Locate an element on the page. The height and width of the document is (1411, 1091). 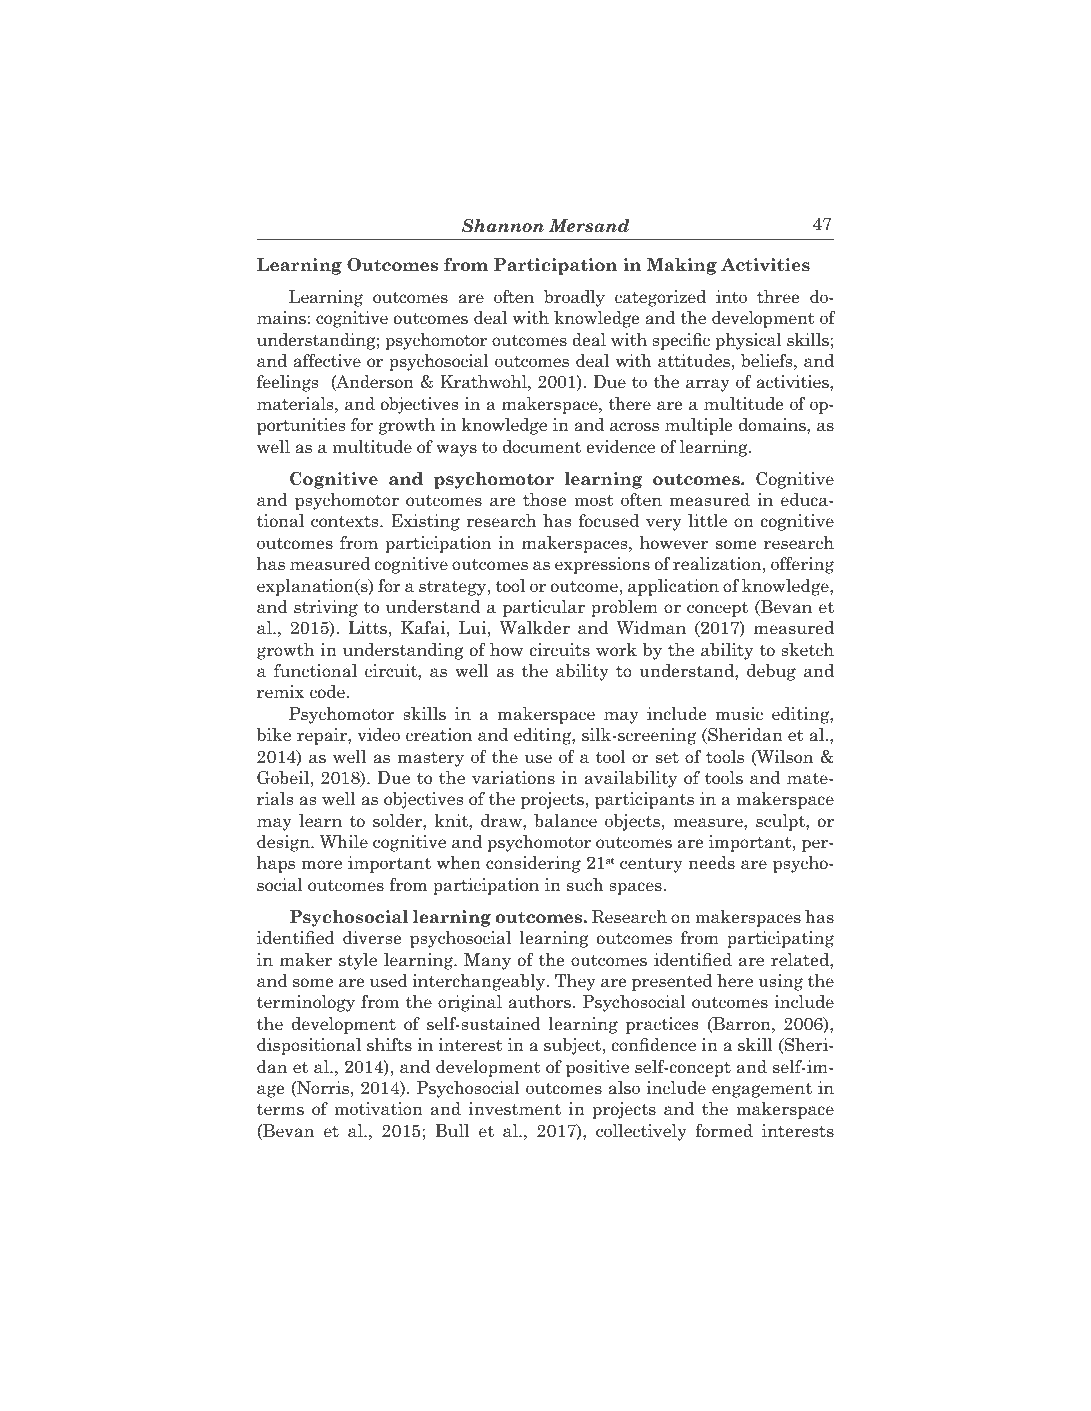
investment is located at coordinates (515, 1109).
